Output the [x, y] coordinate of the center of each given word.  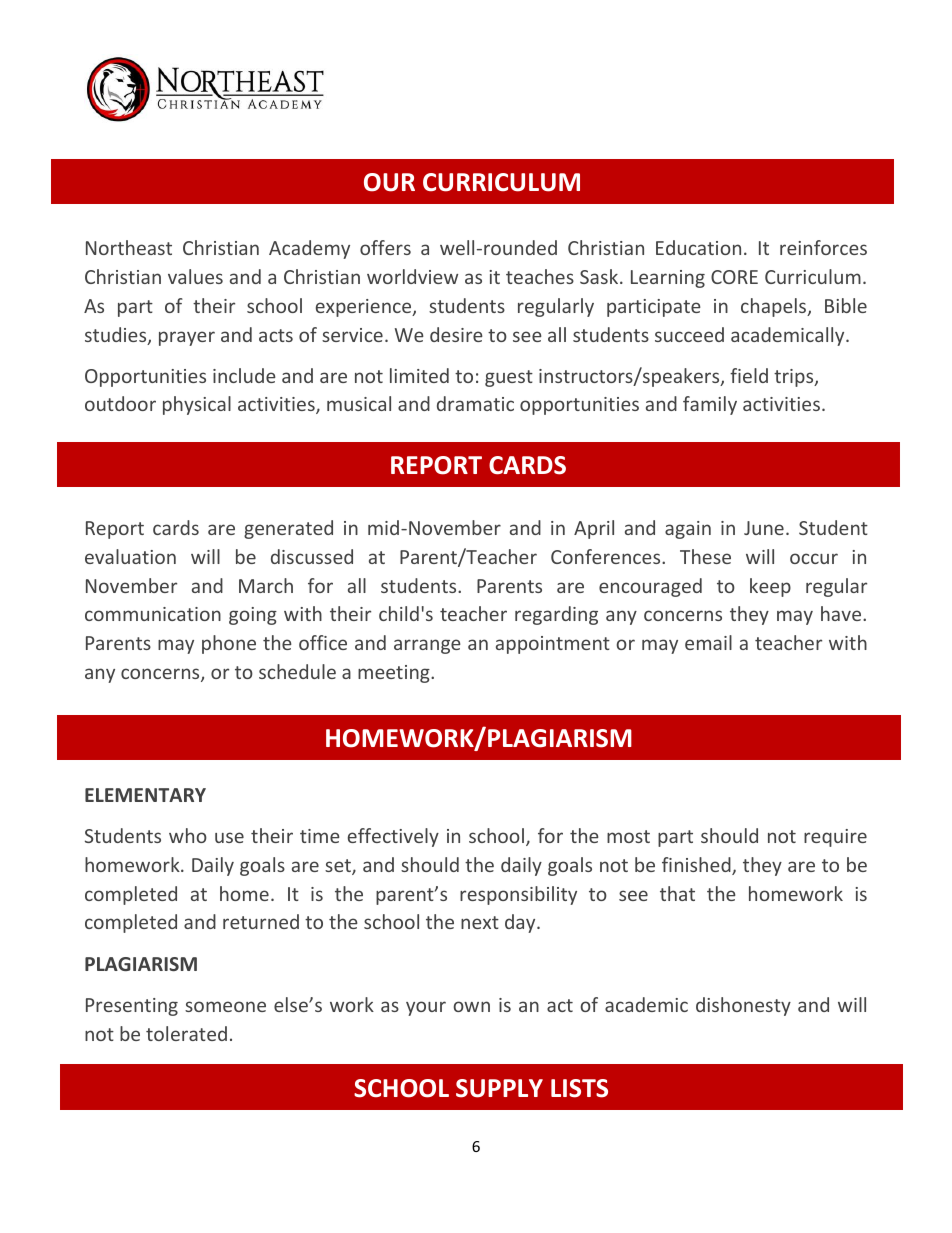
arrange [427, 646]
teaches [540, 276]
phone [229, 644]
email [708, 642]
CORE [734, 277]
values [195, 276]
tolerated [186, 1033]
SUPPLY [499, 1088]
